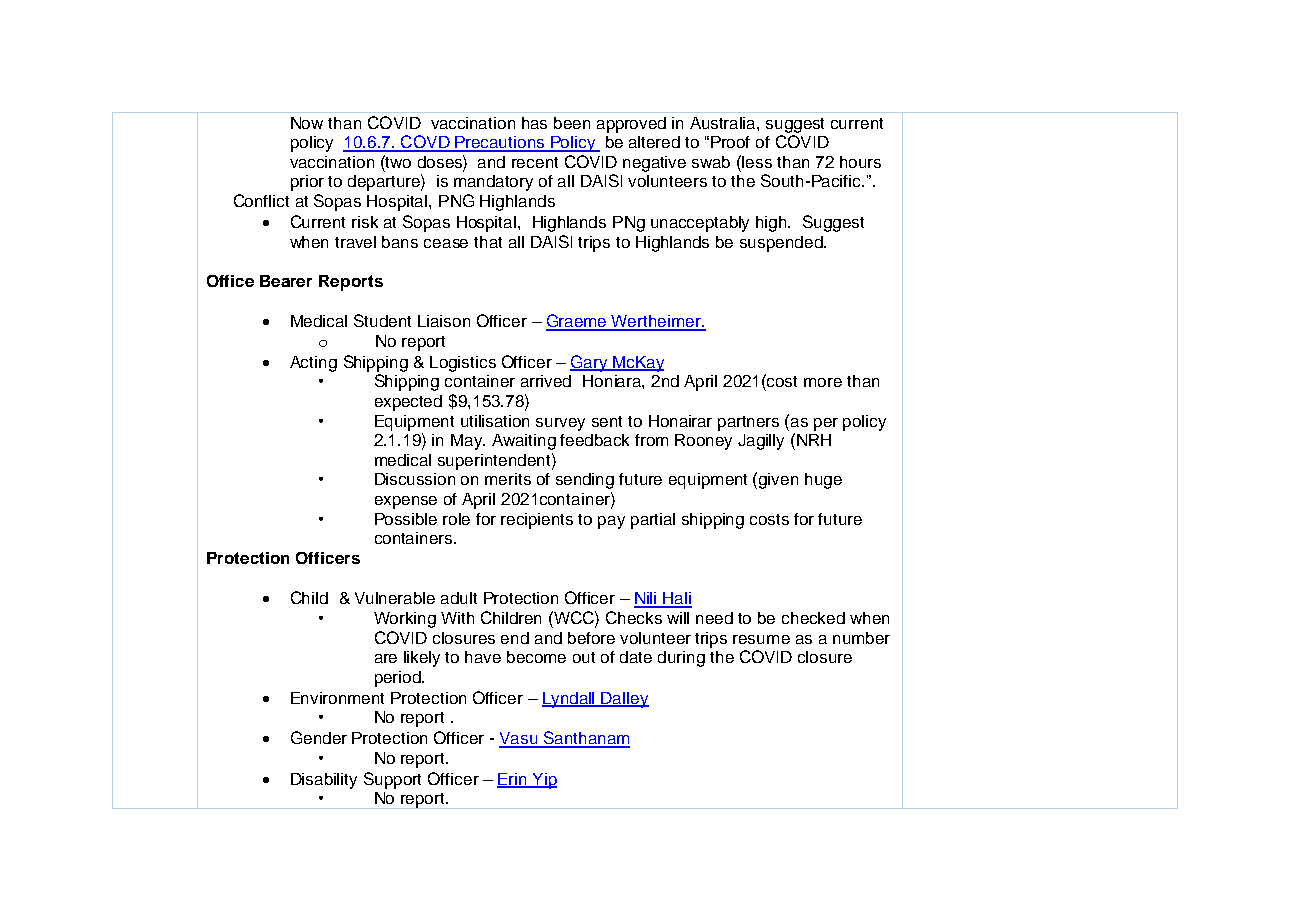 The image size is (1308, 924). I want to click on more, so click(823, 382).
